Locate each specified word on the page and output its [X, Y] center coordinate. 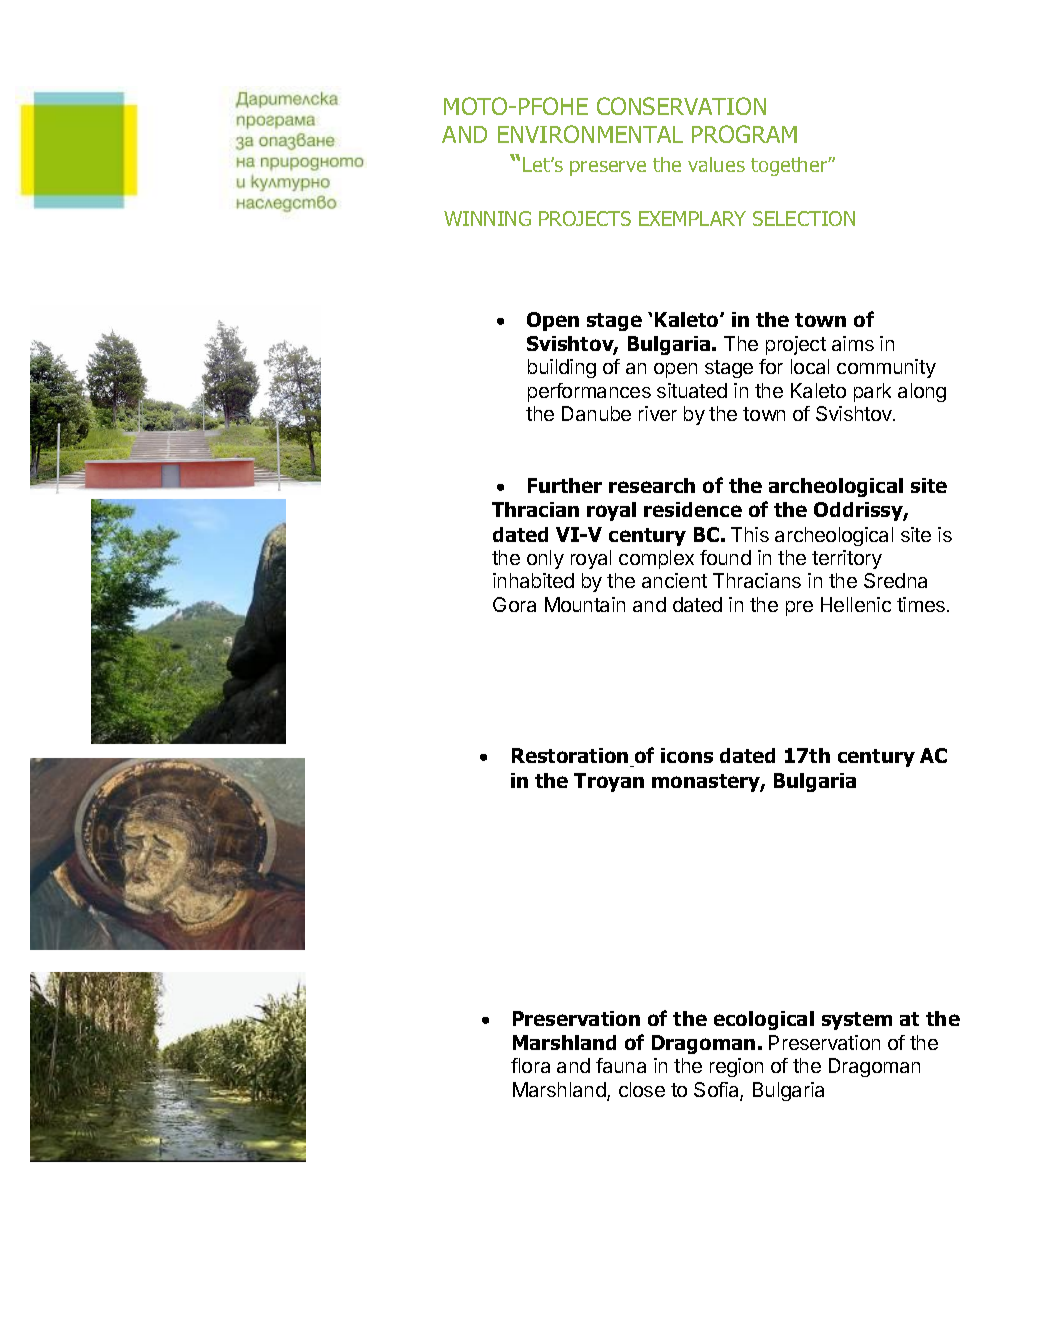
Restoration [571, 757]
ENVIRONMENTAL [590, 134]
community [886, 368]
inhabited [533, 580]
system [857, 1021]
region [736, 1067]
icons [687, 755]
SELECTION [804, 218]
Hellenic [856, 604]
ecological [764, 1020]
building [562, 368]
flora [530, 1065]
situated [692, 390]
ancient [674, 580]
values [716, 164]
